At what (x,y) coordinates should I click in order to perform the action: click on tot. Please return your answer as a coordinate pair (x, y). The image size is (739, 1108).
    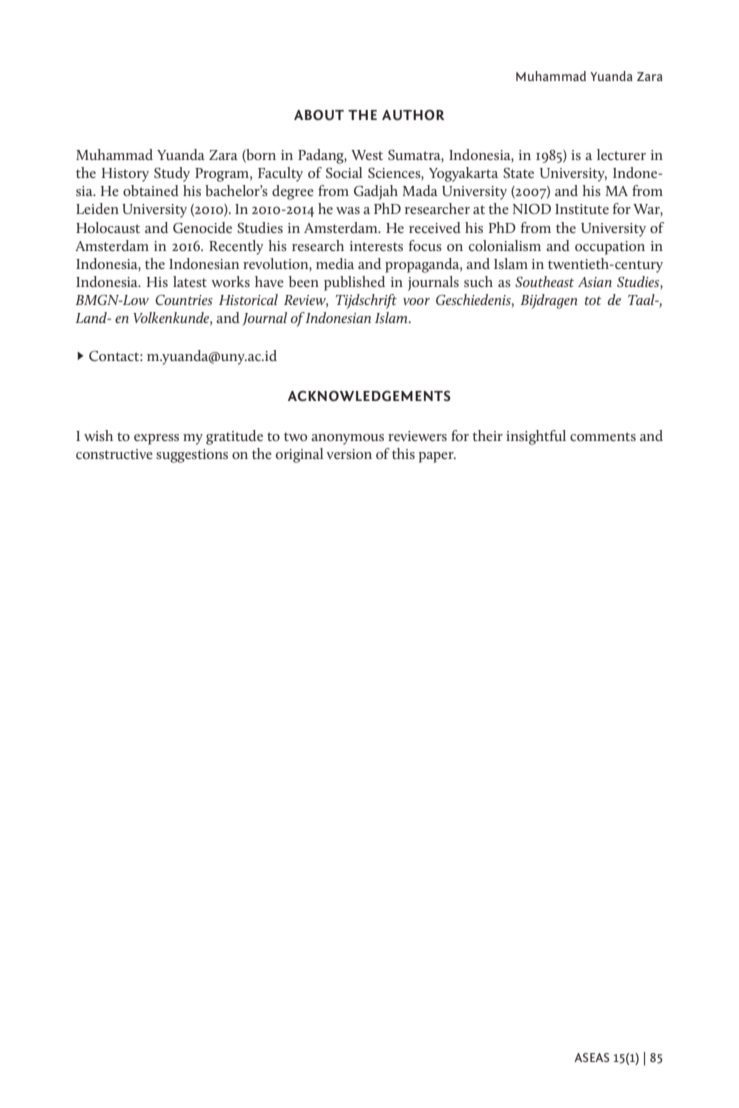
    Looking at the image, I should click on (593, 300).
